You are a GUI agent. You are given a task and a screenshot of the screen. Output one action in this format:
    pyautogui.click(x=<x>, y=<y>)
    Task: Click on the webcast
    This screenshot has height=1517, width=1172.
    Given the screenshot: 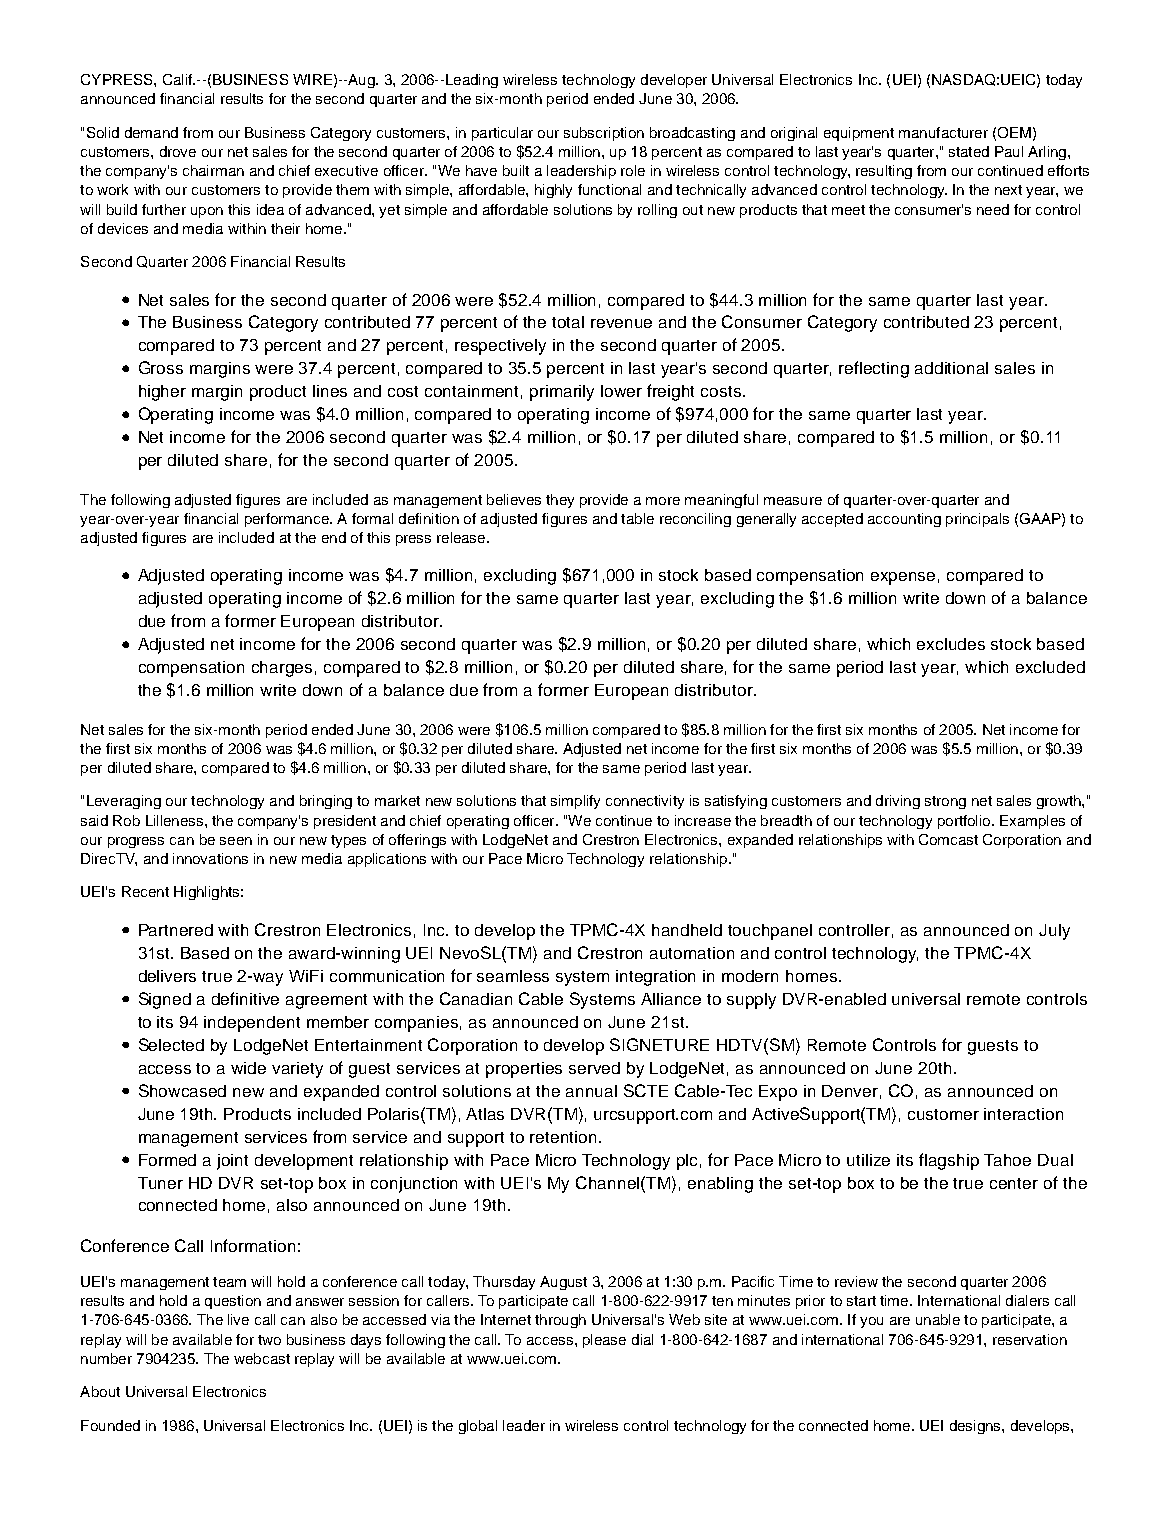 What is the action you would take?
    pyautogui.click(x=262, y=1358)
